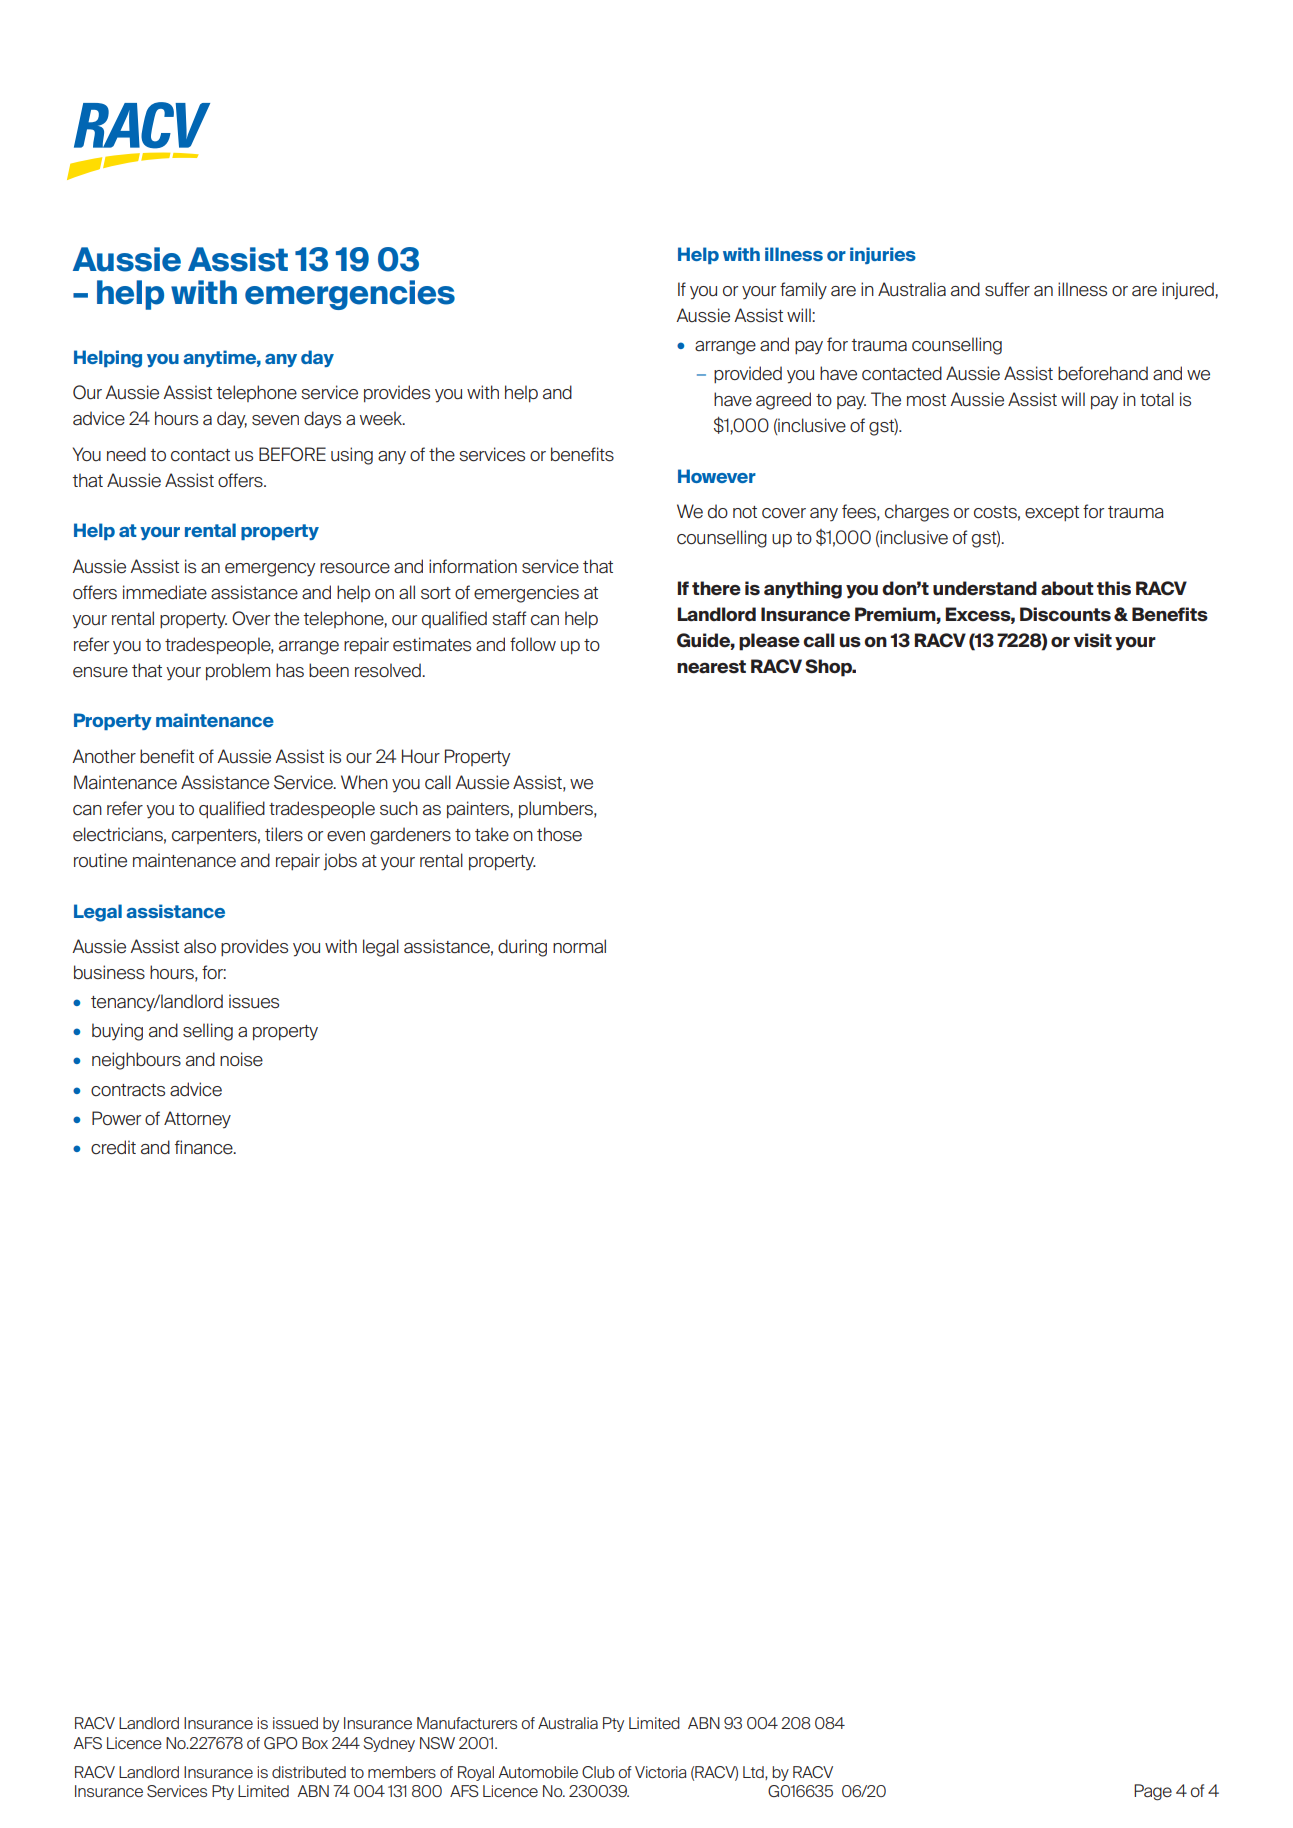  What do you see at coordinates (1007, 289) in the image?
I see `suffer` at bounding box center [1007, 289].
